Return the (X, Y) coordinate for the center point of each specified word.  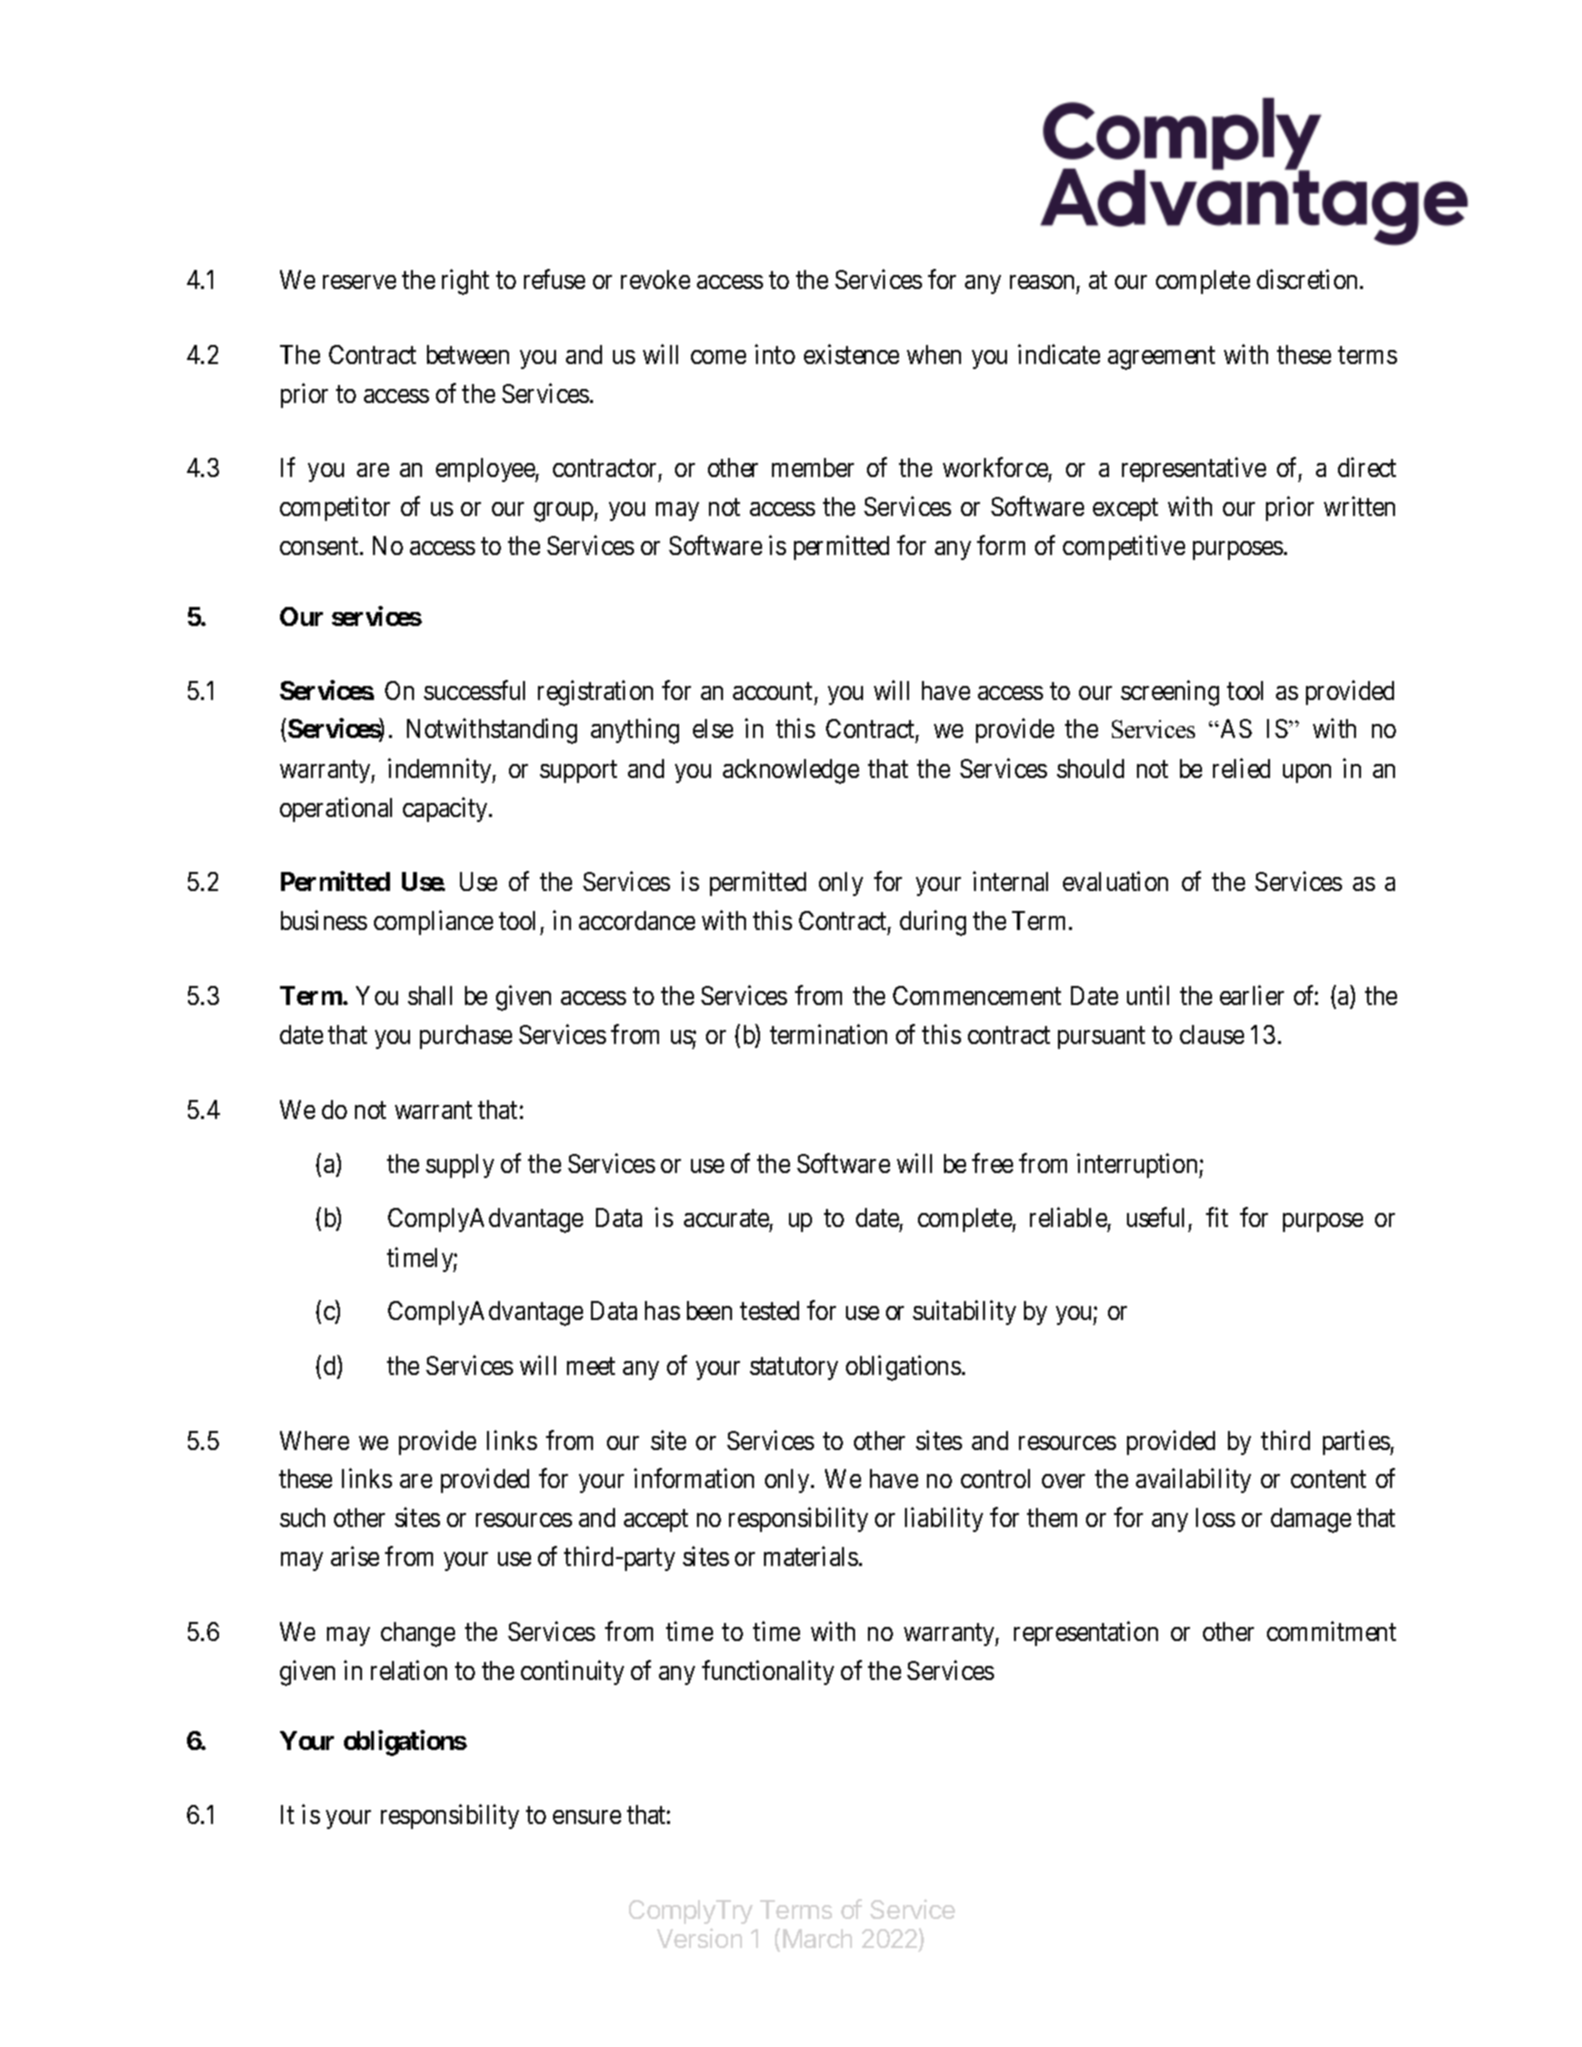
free (992, 1163)
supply (460, 1166)
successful (474, 690)
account (772, 691)
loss (1215, 1517)
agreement (1161, 358)
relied (1241, 768)
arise (355, 1556)
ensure (587, 1817)
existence (851, 354)
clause (1212, 1034)
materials (811, 1556)
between (468, 354)
